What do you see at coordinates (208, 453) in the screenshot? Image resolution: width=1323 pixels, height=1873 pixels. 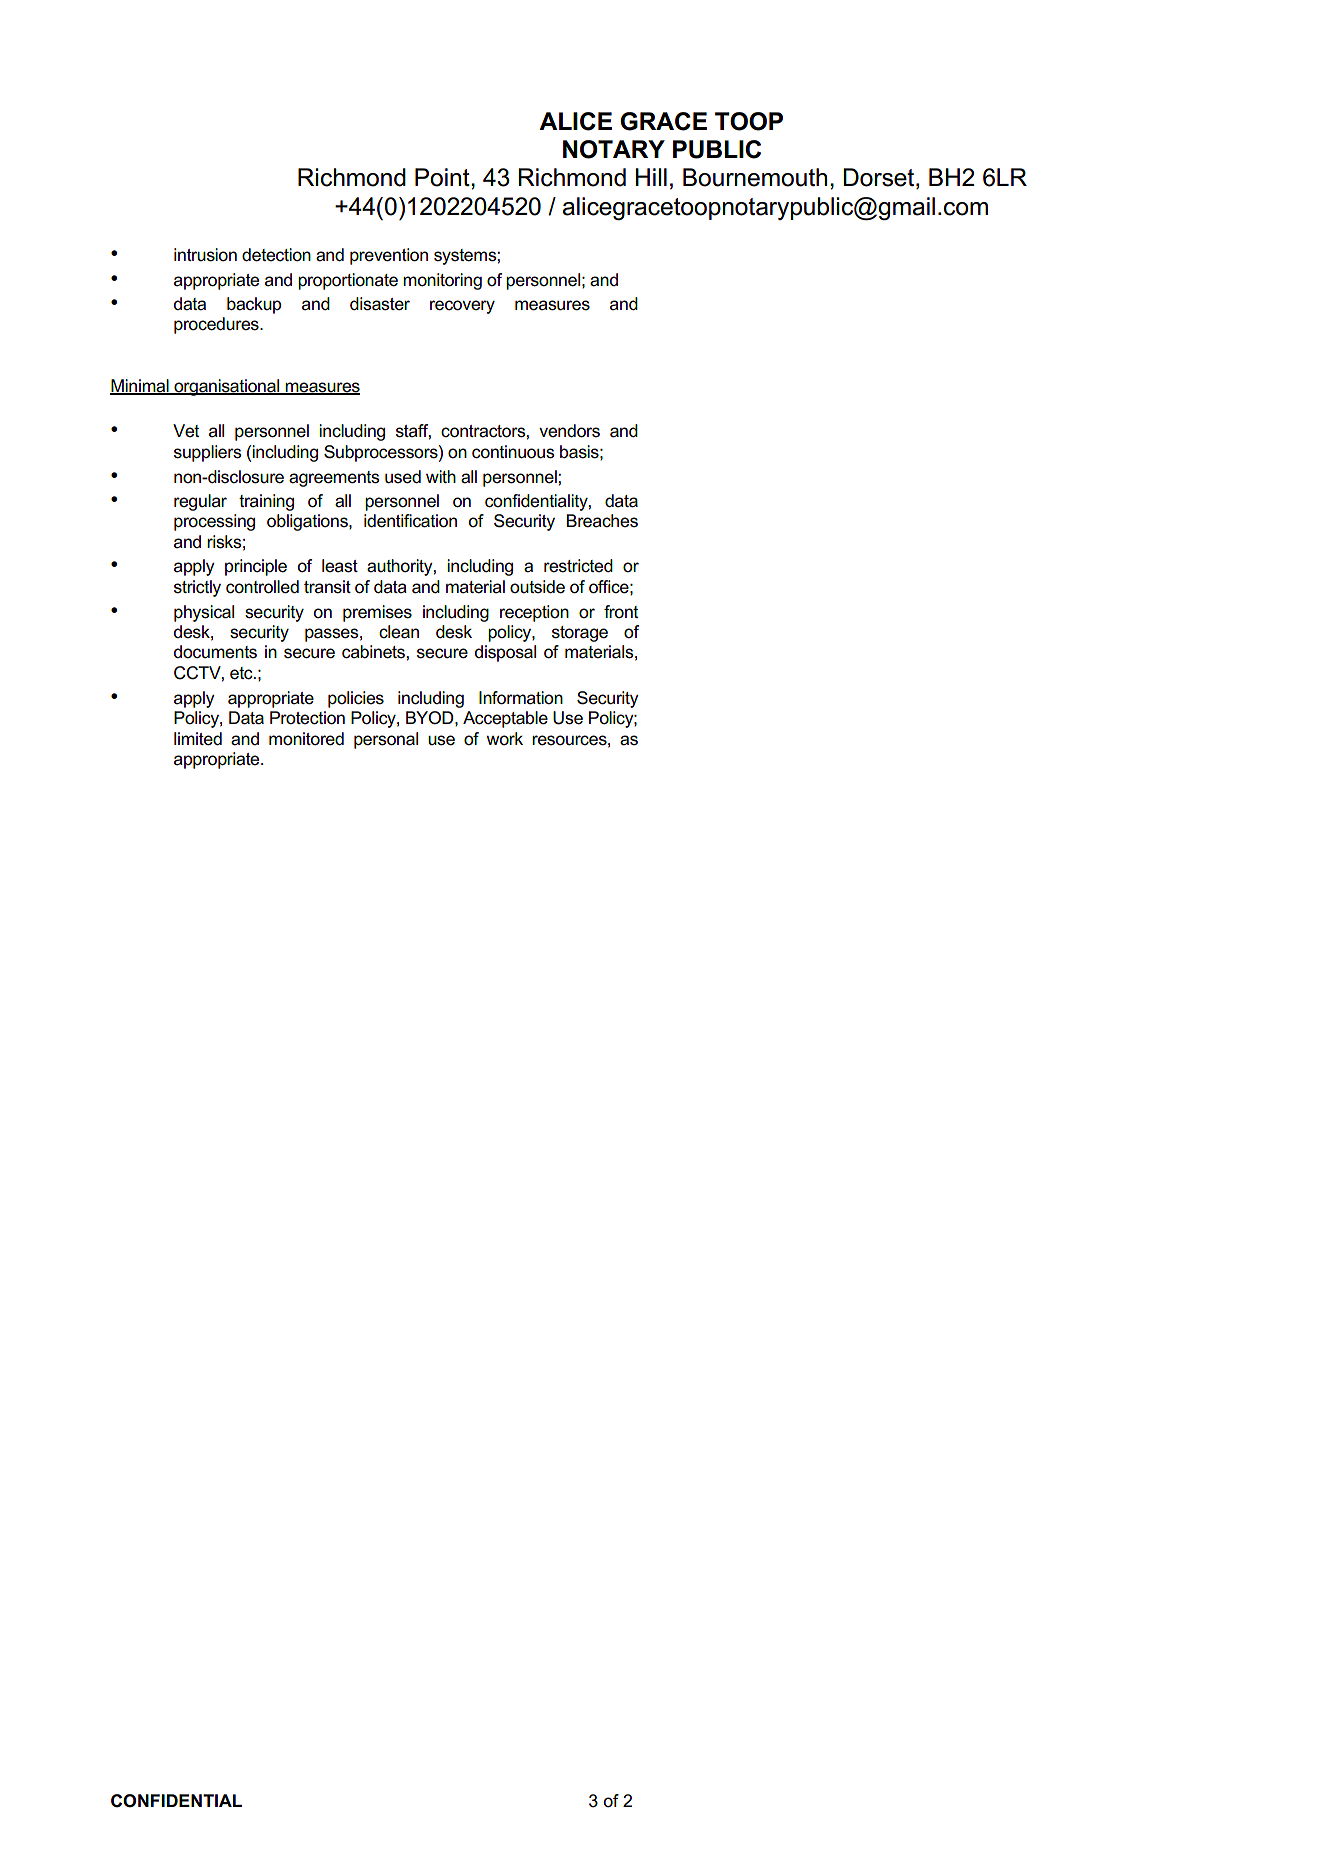 I see `suppliers` at bounding box center [208, 453].
